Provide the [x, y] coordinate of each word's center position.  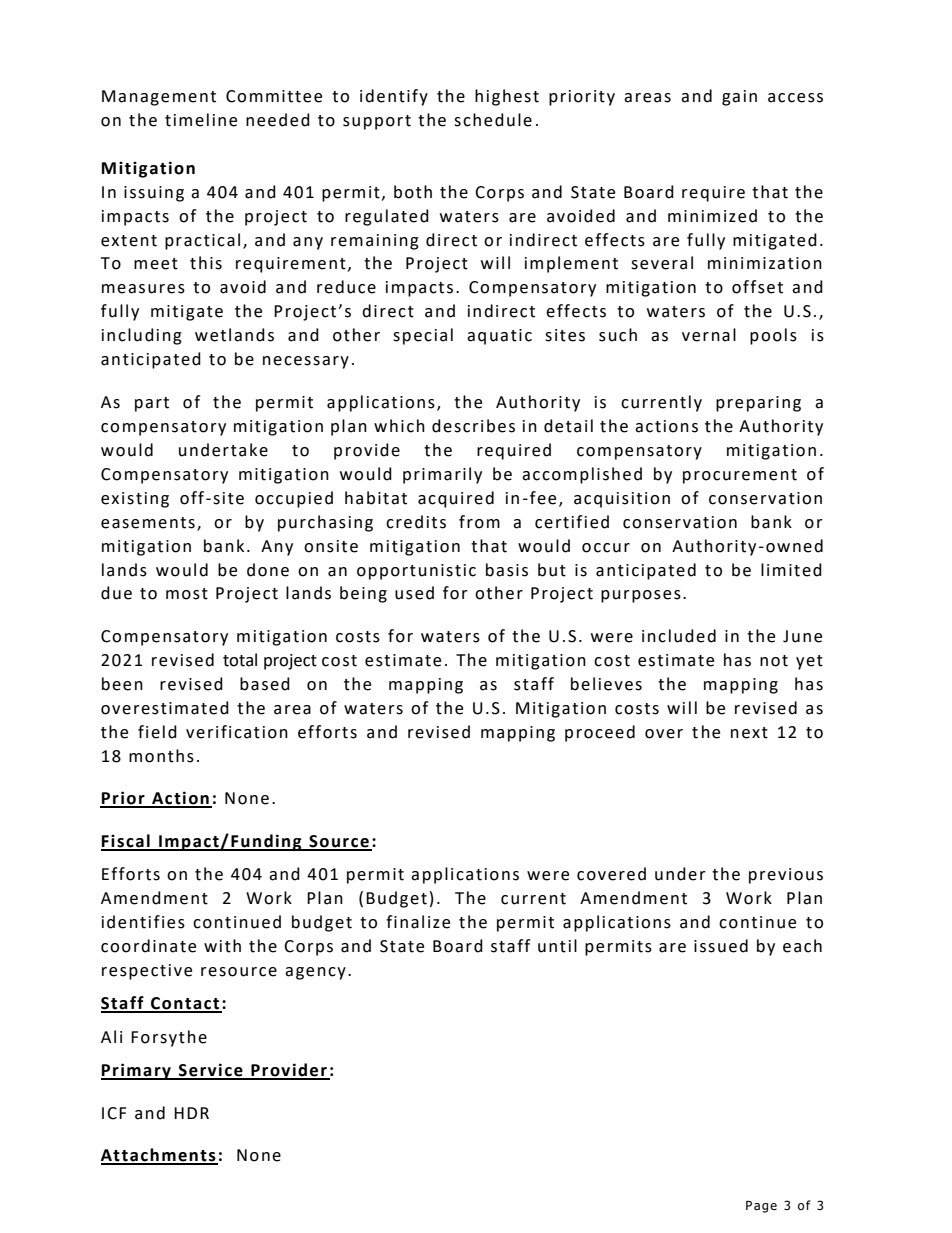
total [240, 660]
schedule [493, 120]
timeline [201, 120]
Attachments [159, 1156]
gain [739, 98]
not [774, 661]
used [414, 593]
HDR [191, 1113]
